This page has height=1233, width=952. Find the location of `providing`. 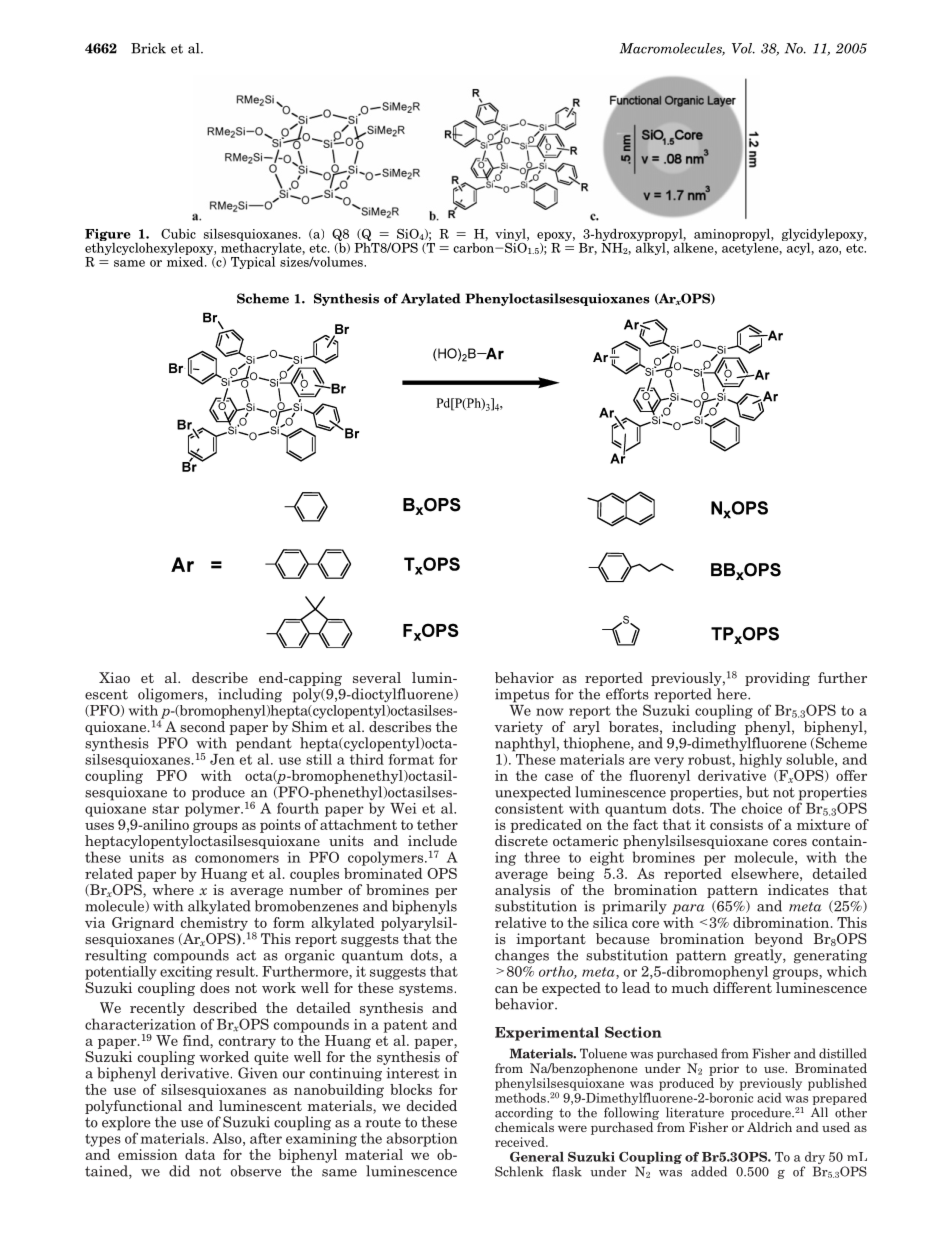

providing is located at coordinates (777, 679).
